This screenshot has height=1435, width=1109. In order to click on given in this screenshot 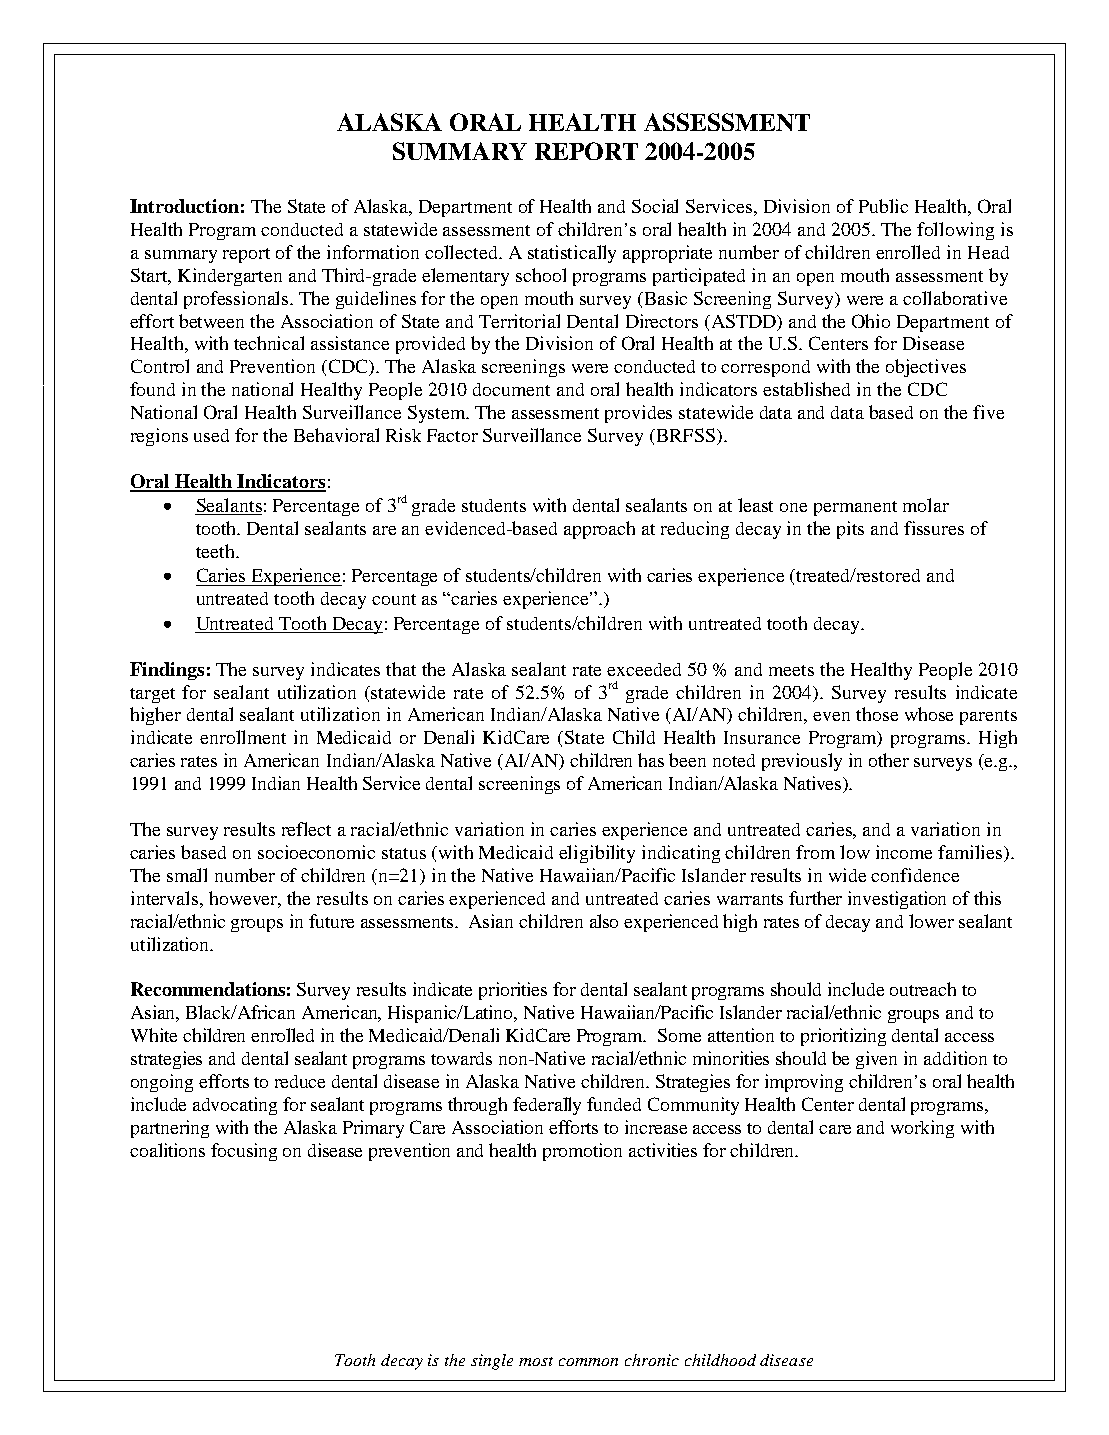, I will do `click(876, 1060)`.
